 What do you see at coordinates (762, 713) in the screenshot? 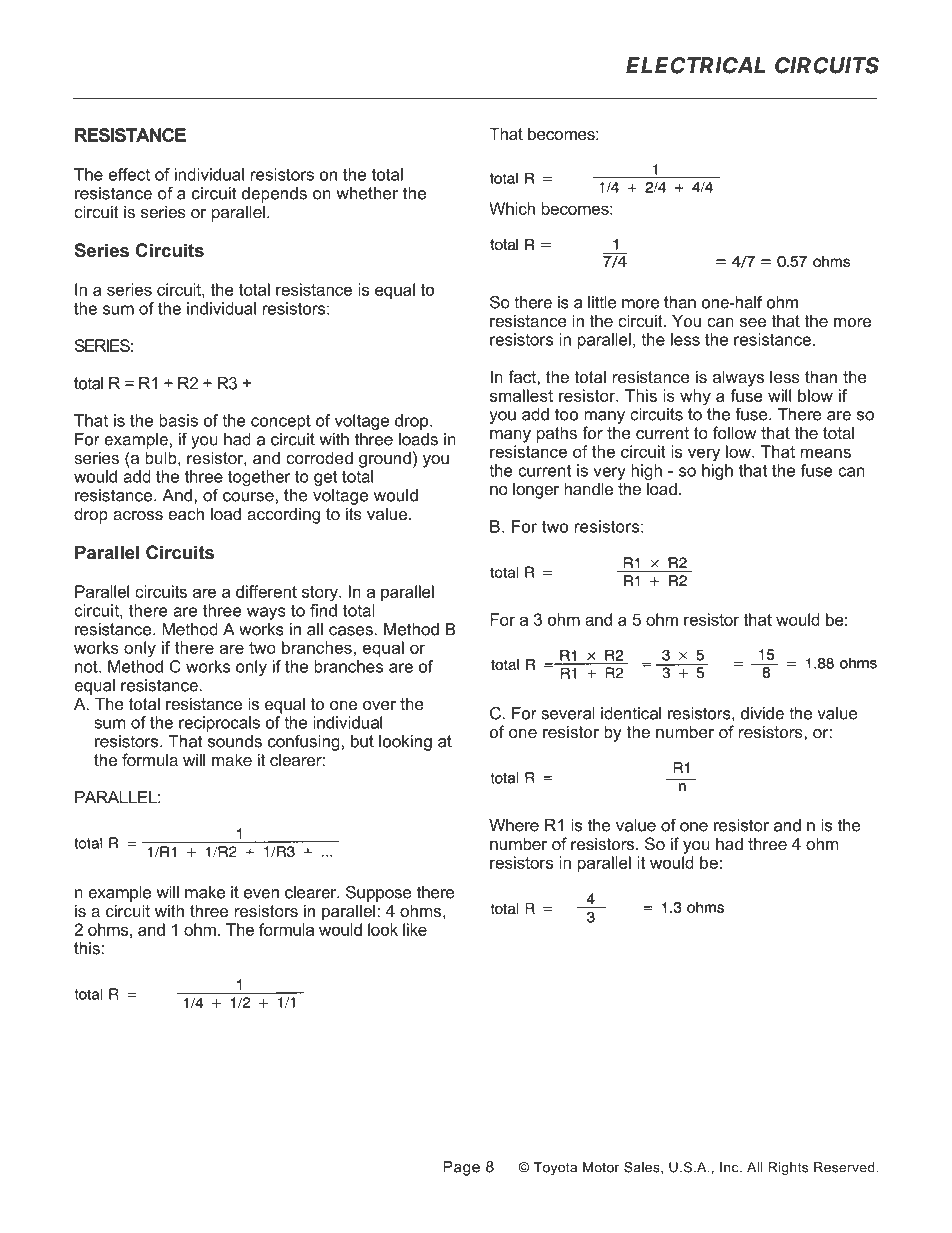
I see `divide` at bounding box center [762, 713].
